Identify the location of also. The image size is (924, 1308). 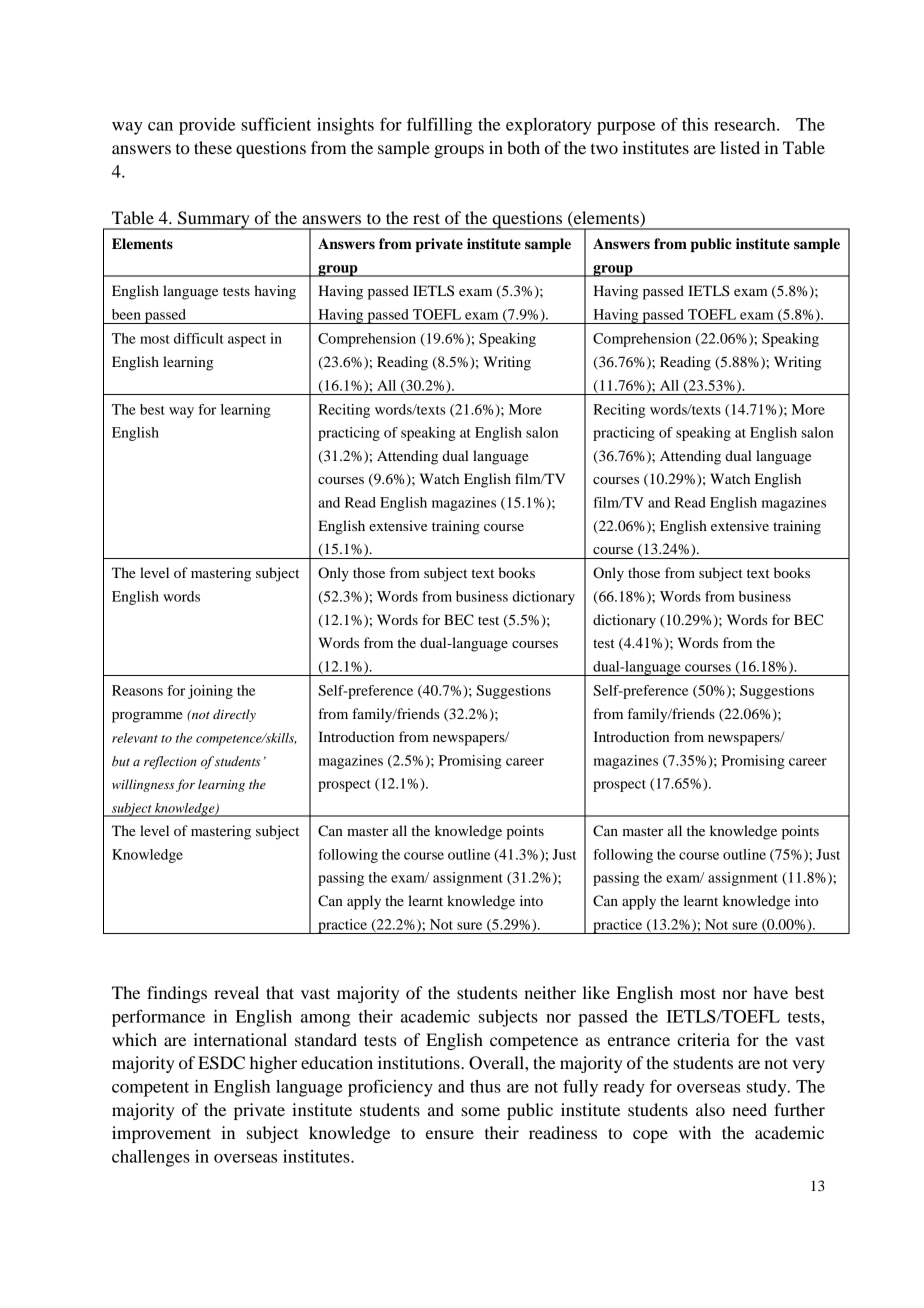
(710, 1109).
